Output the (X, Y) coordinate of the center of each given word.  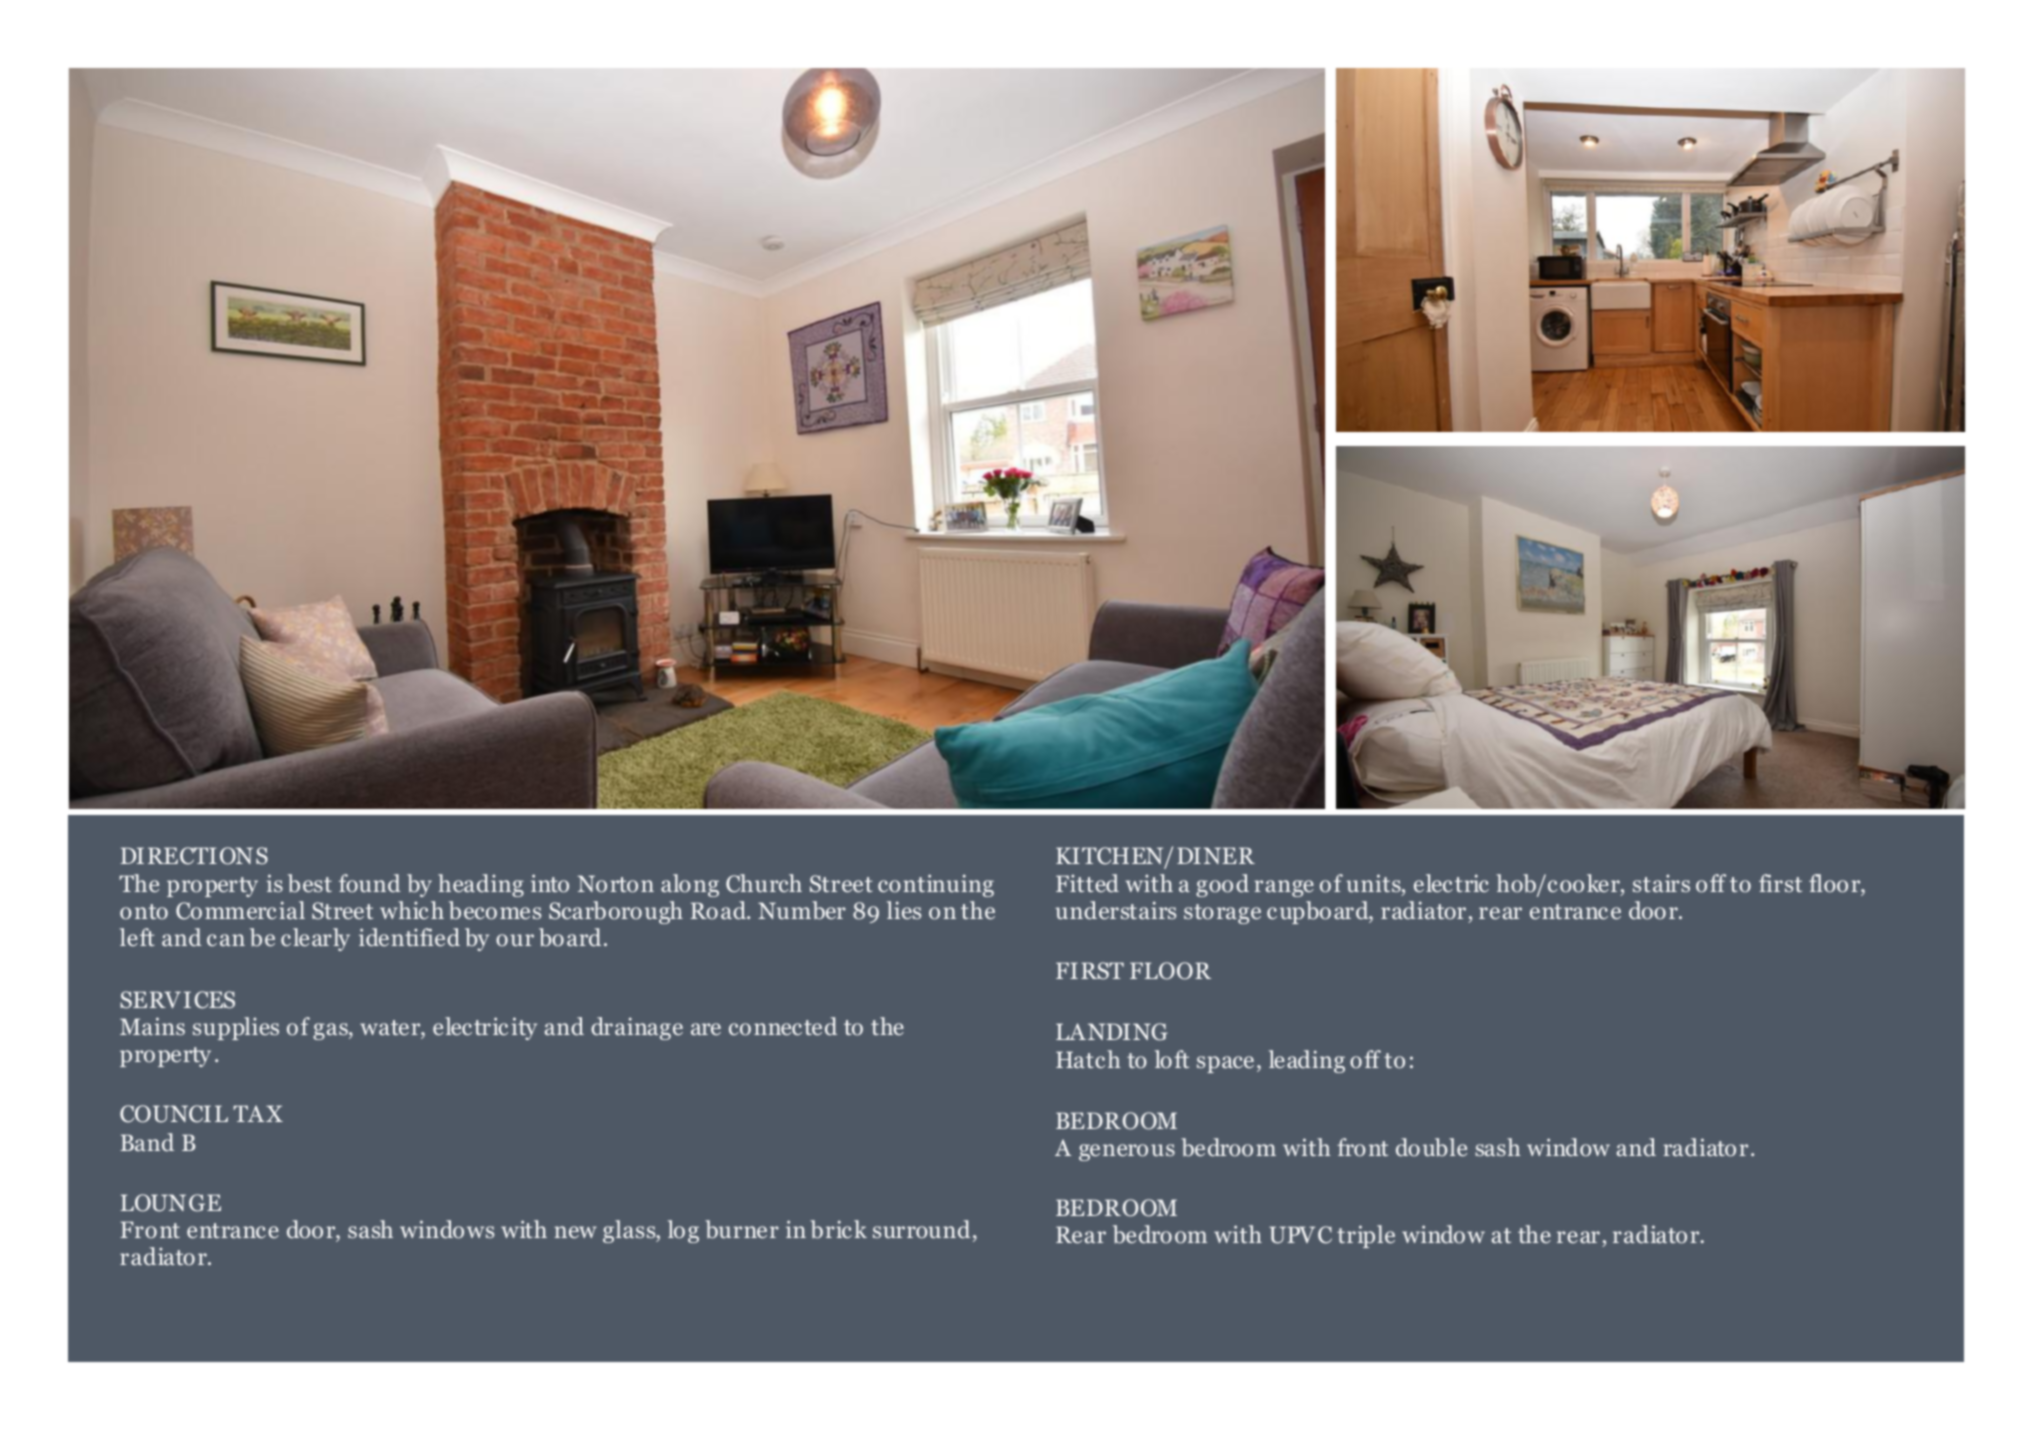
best (310, 883)
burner (742, 1229)
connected (783, 1026)
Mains (152, 1026)
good (1222, 885)
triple (1366, 1236)
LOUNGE (171, 1203)
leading (1307, 1061)
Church (764, 883)
